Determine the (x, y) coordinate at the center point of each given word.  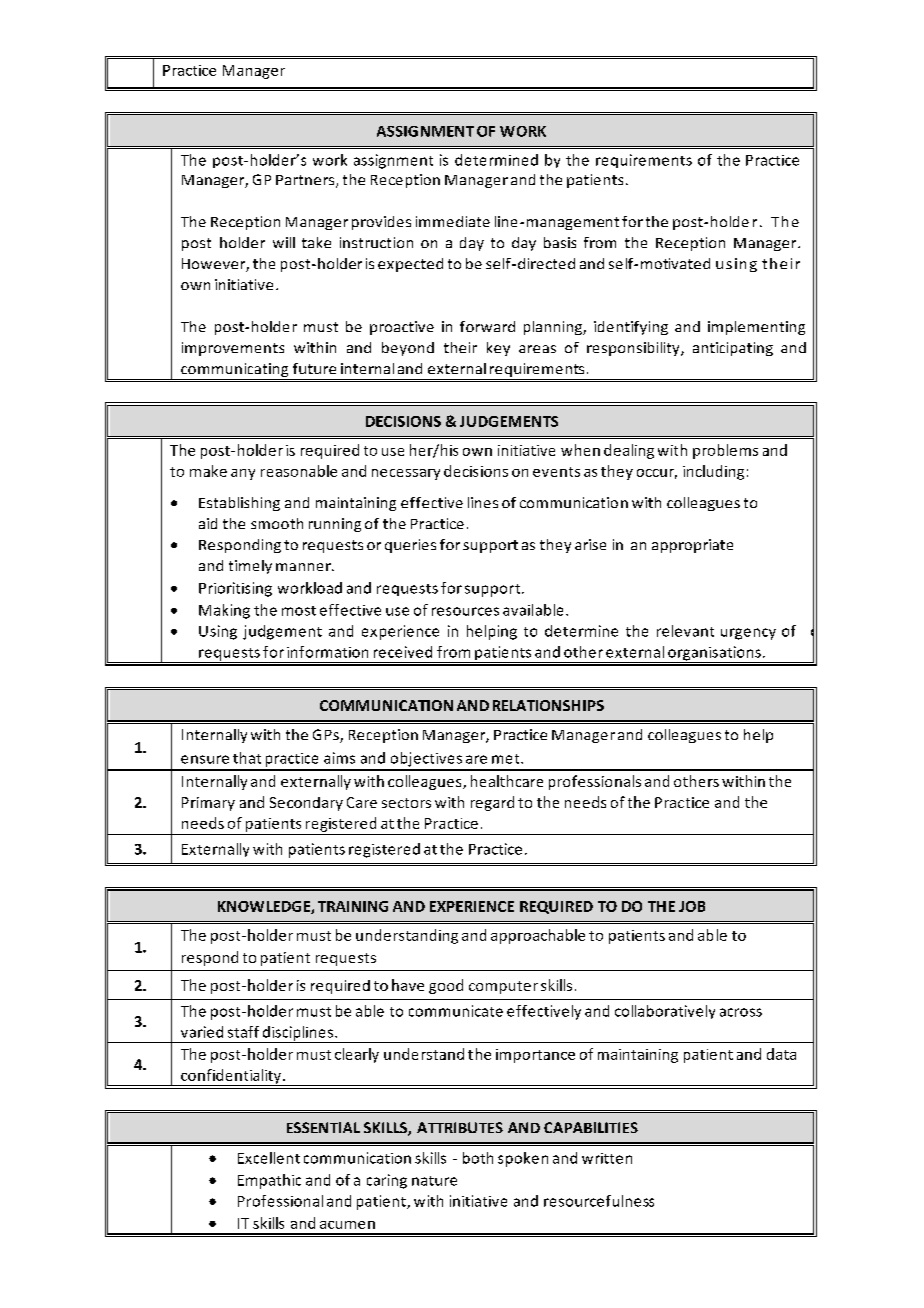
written (607, 1158)
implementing (756, 328)
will (284, 242)
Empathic (269, 1181)
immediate (453, 221)
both (478, 1158)
